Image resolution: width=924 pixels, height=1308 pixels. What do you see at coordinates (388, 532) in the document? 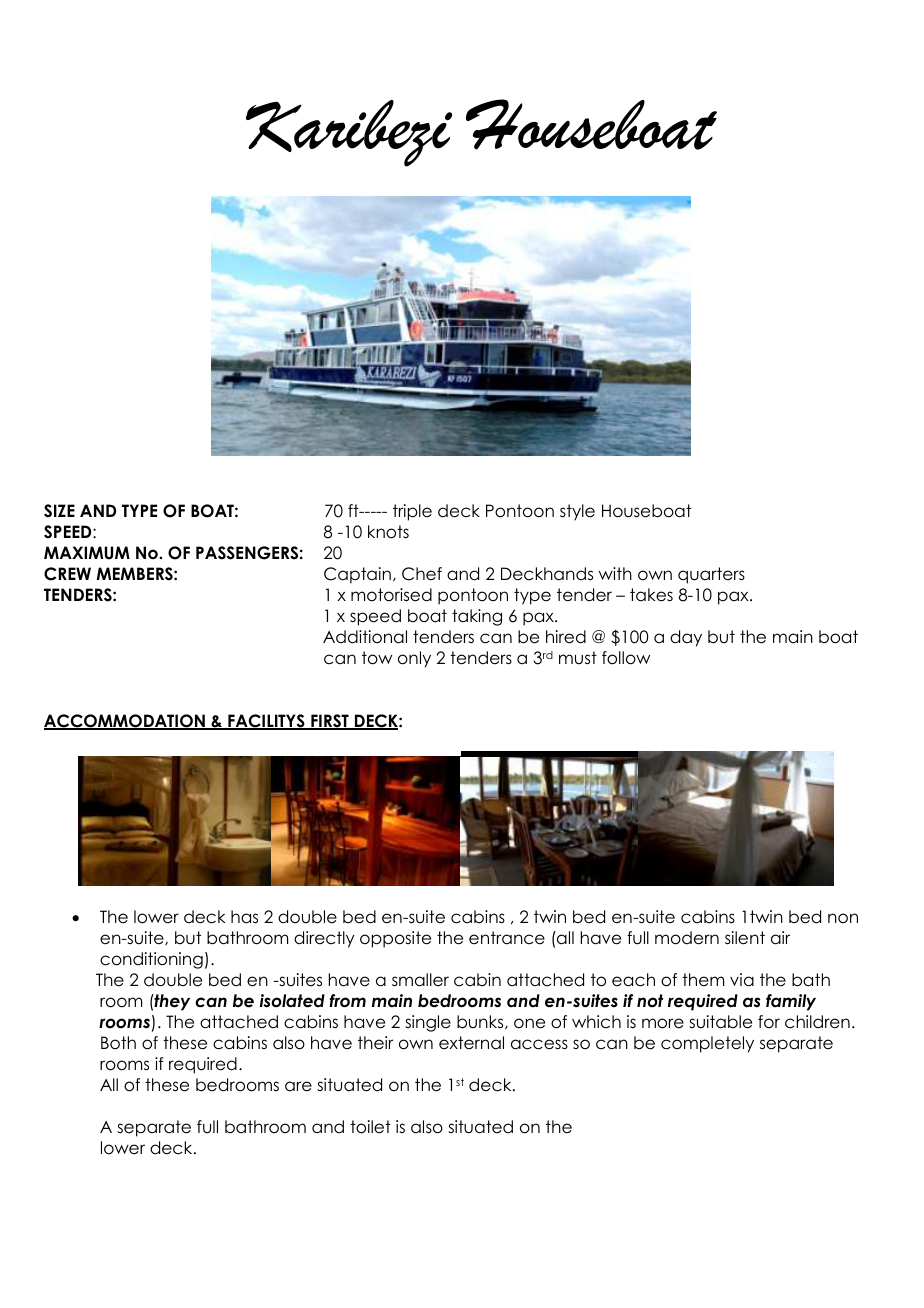
I see `knots` at bounding box center [388, 532].
